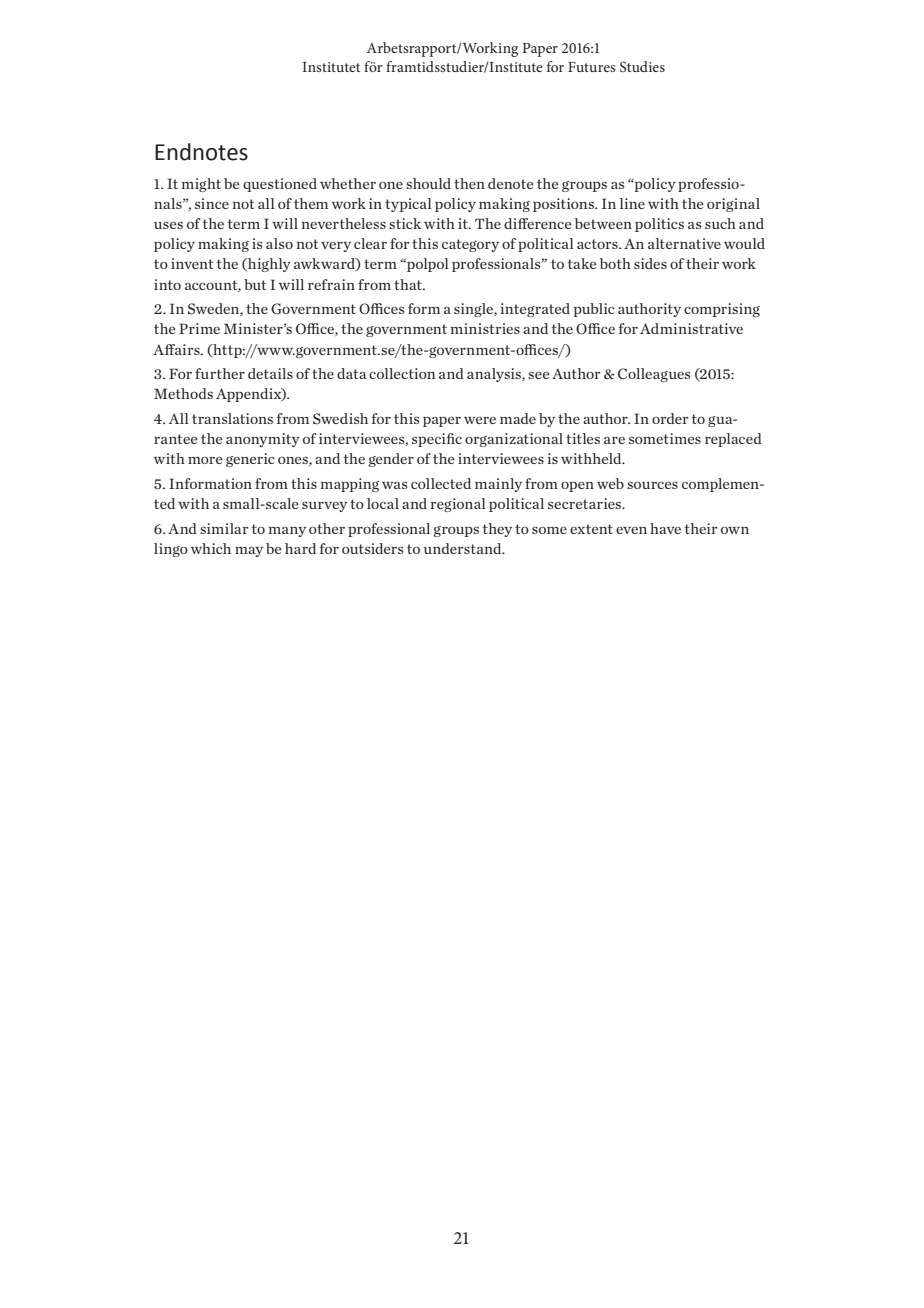 The width and height of the image is (924, 1308). What do you see at coordinates (279, 243) in the image?
I see `also` at bounding box center [279, 243].
